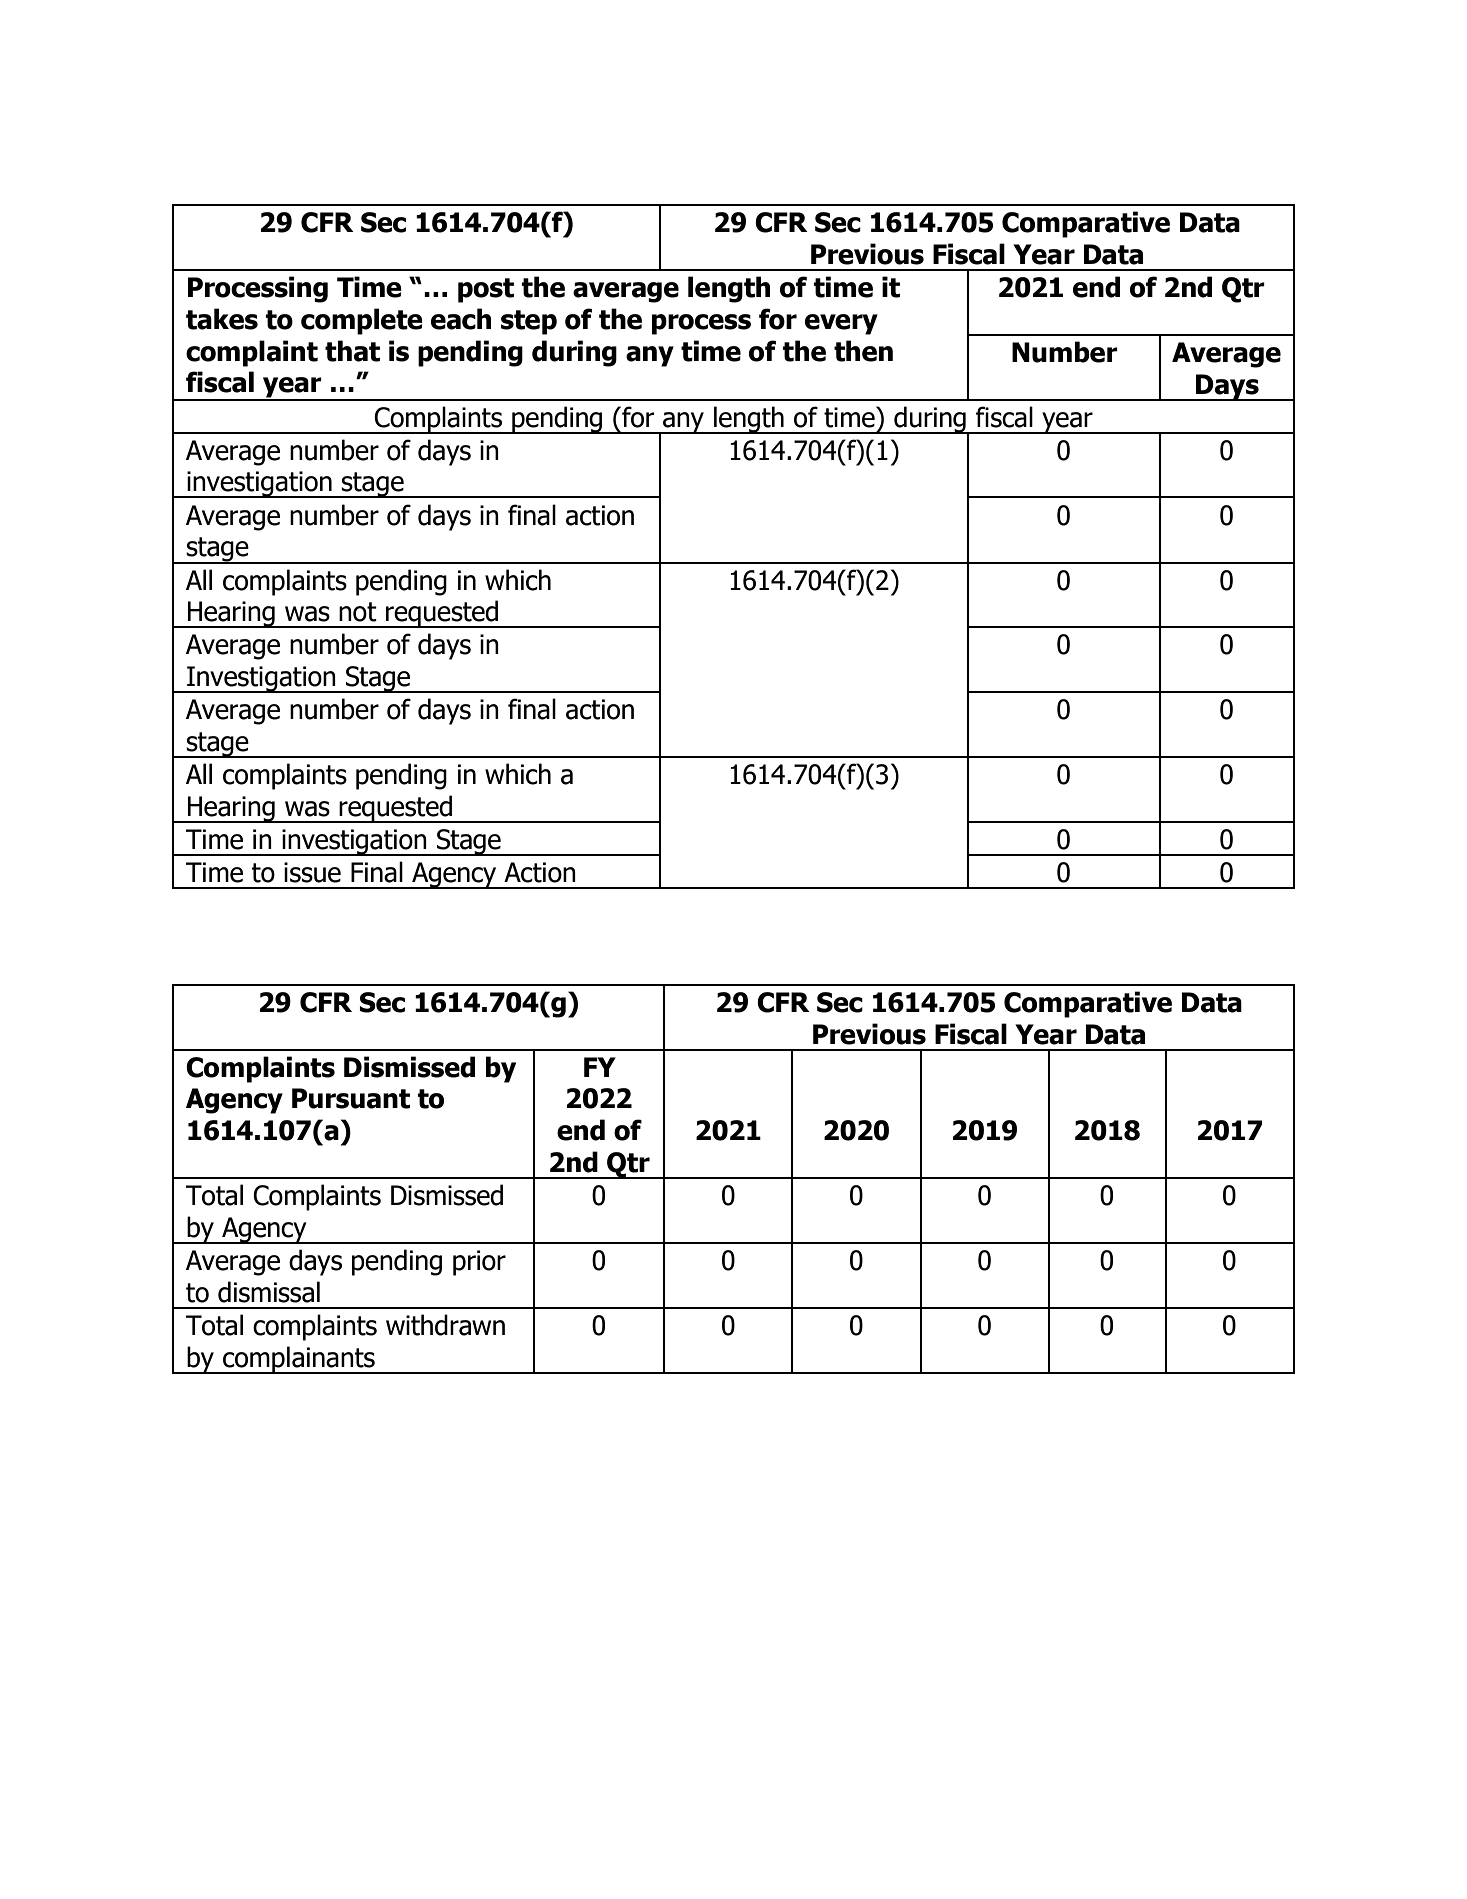 Image resolution: width=1467 pixels, height=1899 pixels. Describe the element at coordinates (312, 872) in the document. I see `issue` at that location.
